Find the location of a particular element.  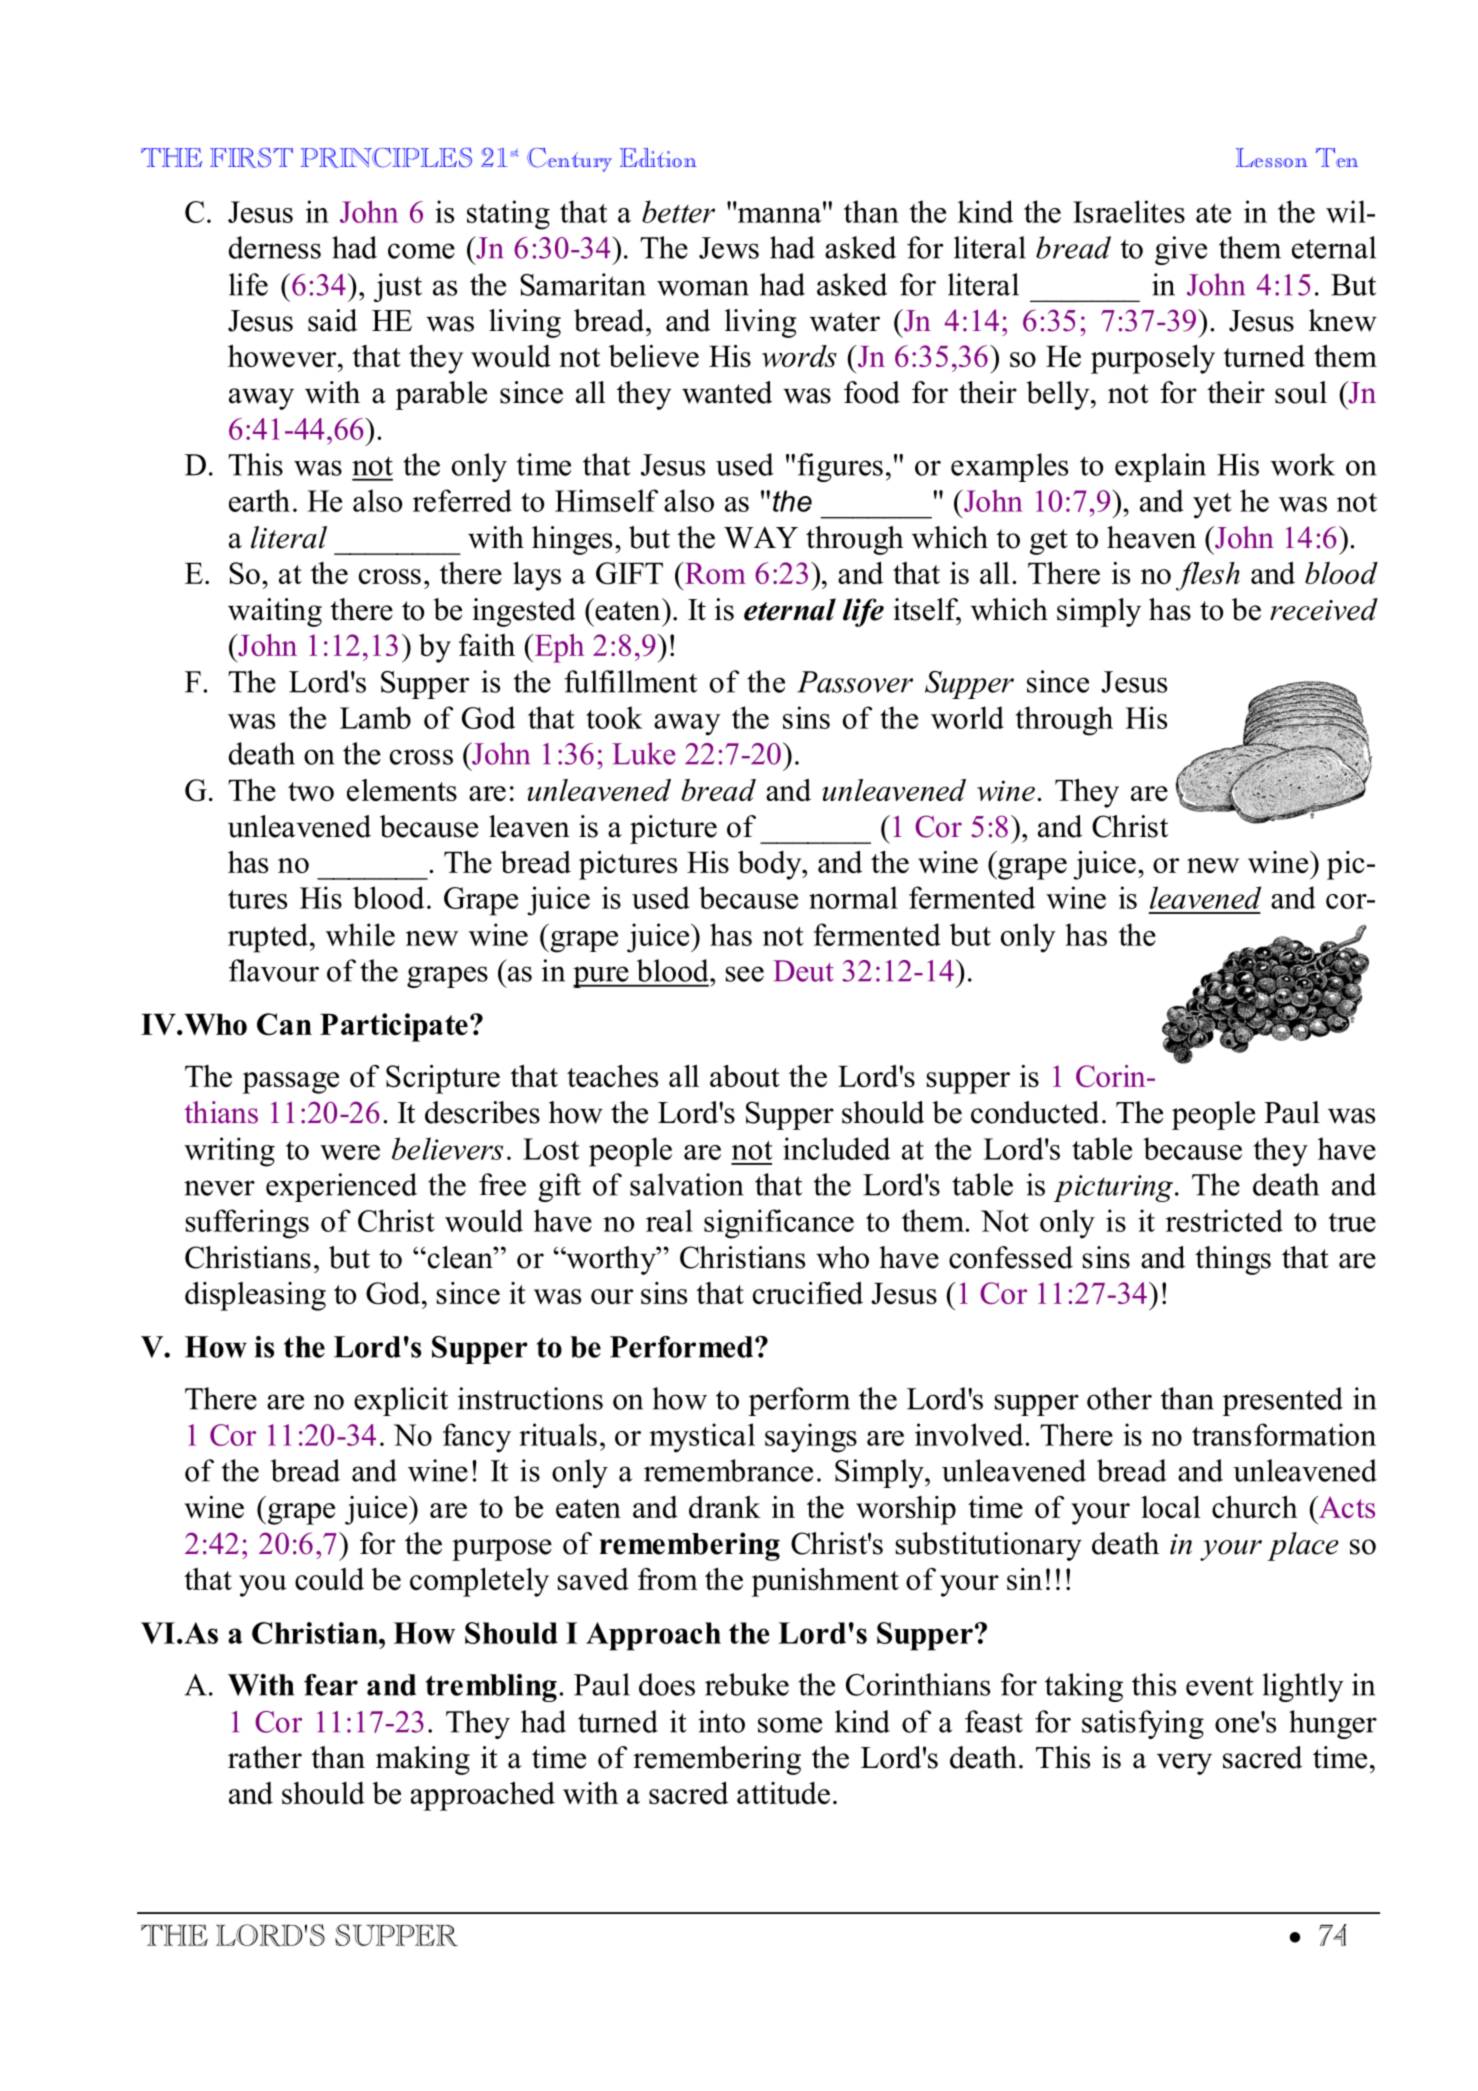

Passover is located at coordinates (855, 682).
